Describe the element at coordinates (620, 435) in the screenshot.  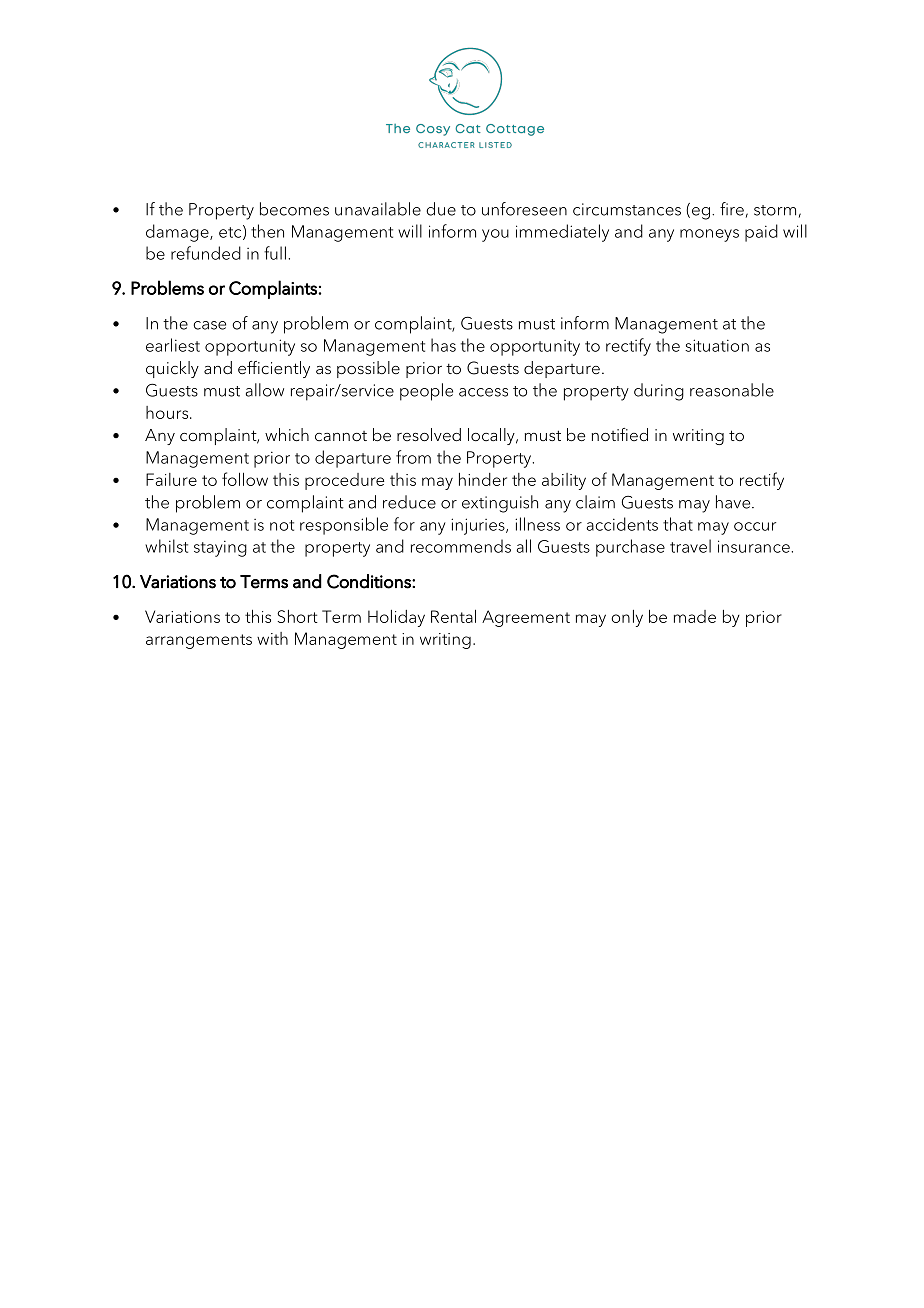
I see `notified` at that location.
